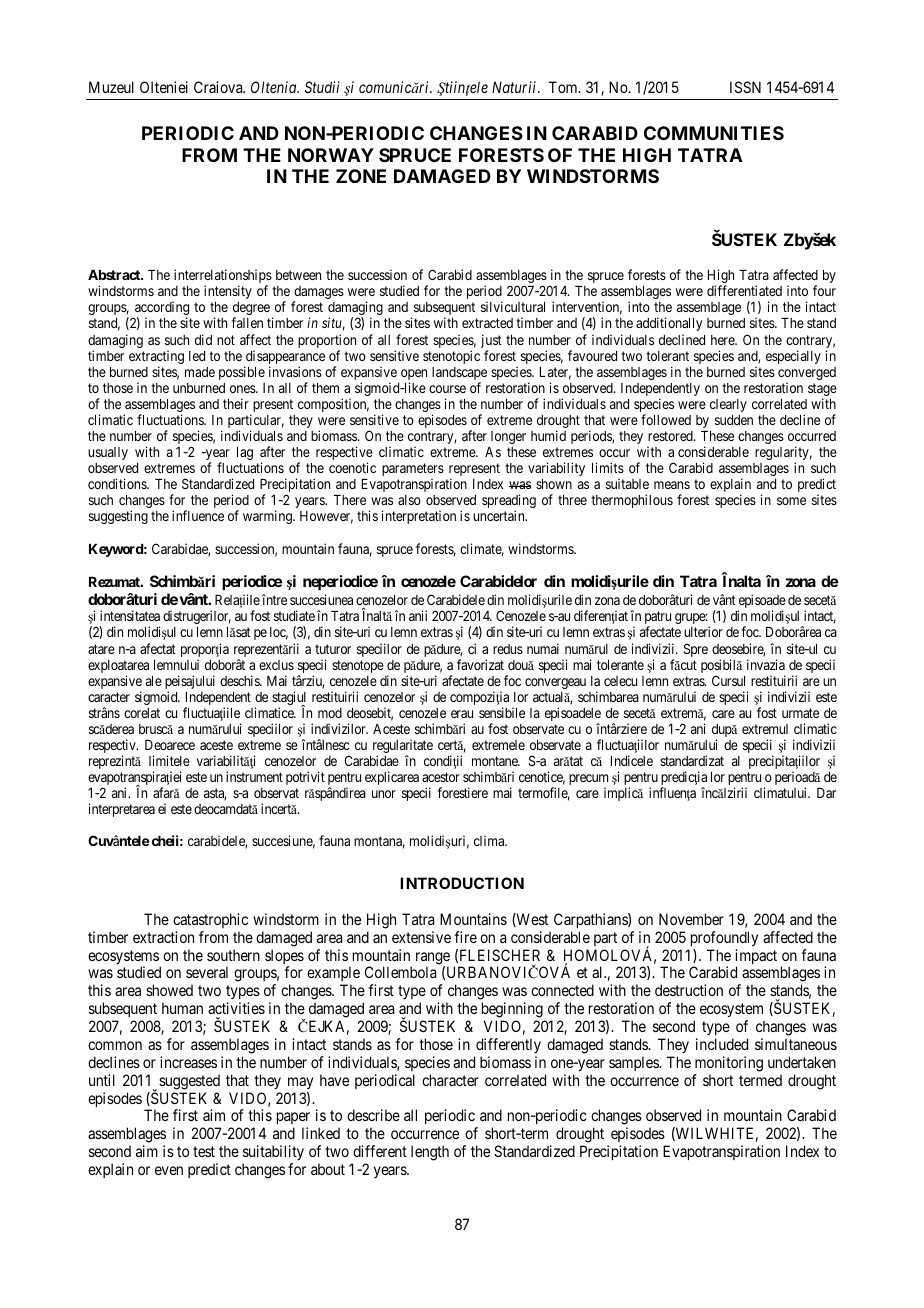 The image size is (924, 1308). Describe the element at coordinates (627, 483) in the document. I see `suitable` at that location.
